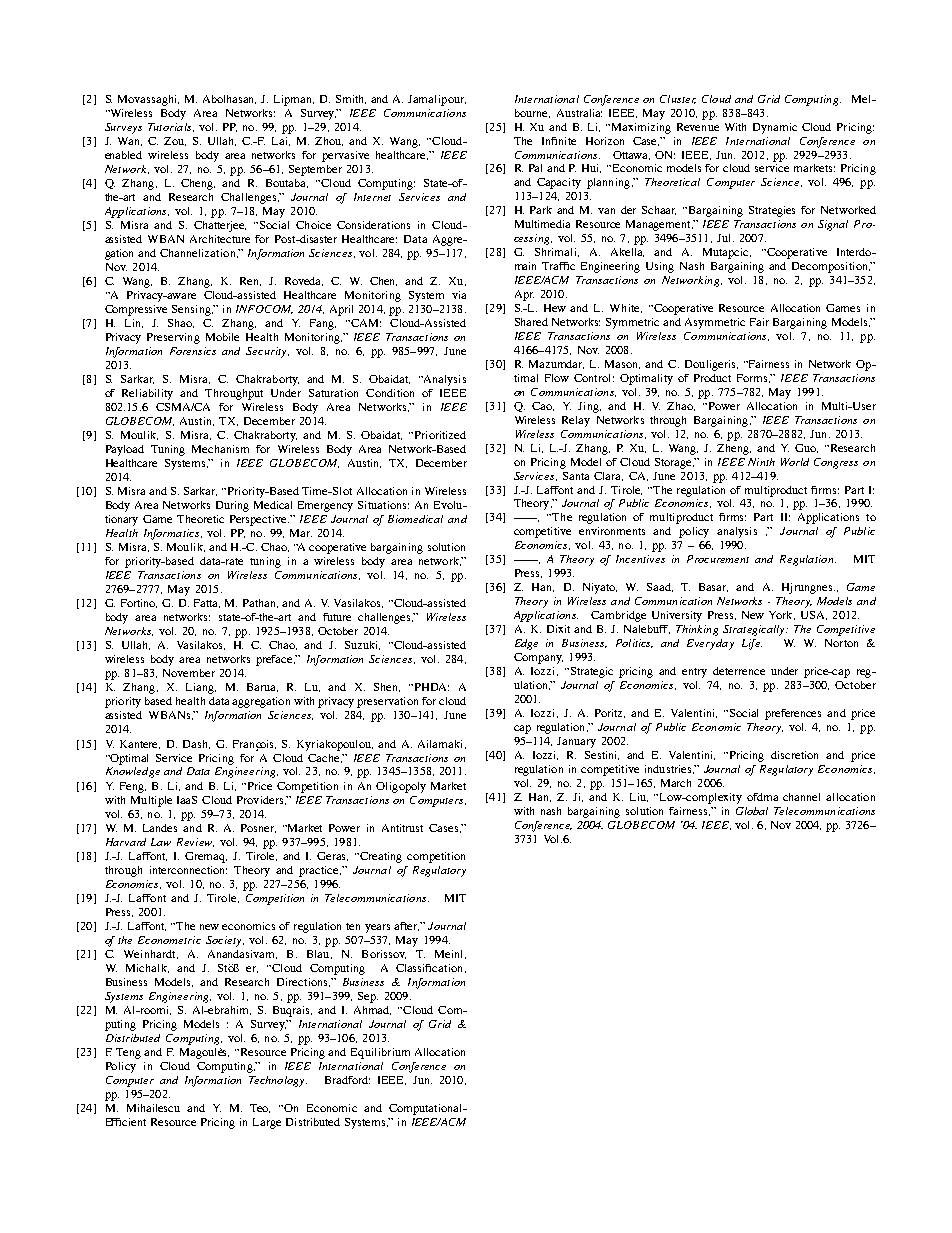  Describe the element at coordinates (220, 449) in the page. I see `Mechanism` at that location.
